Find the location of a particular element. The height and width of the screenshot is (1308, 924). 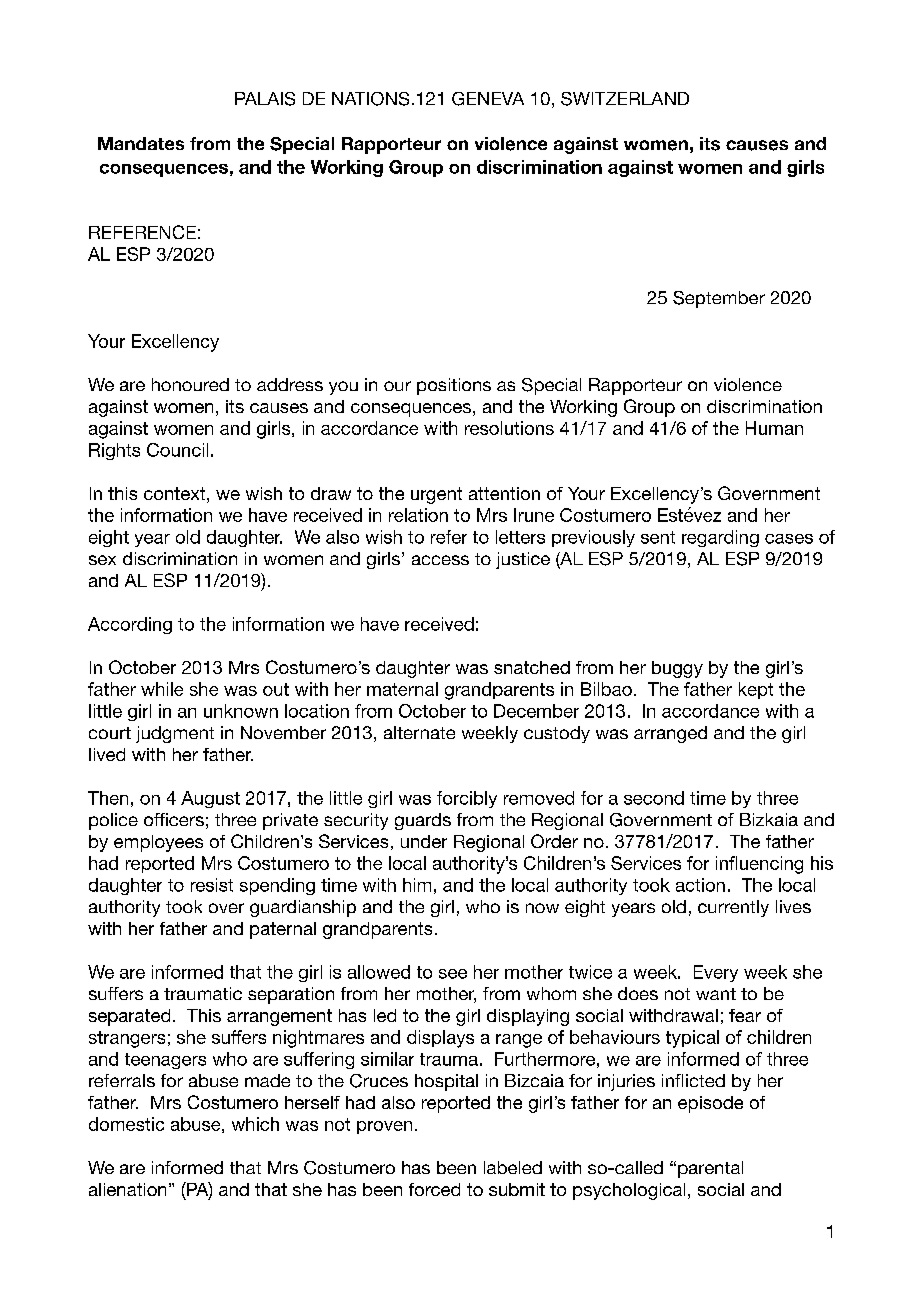

positions is located at coordinates (454, 386).
